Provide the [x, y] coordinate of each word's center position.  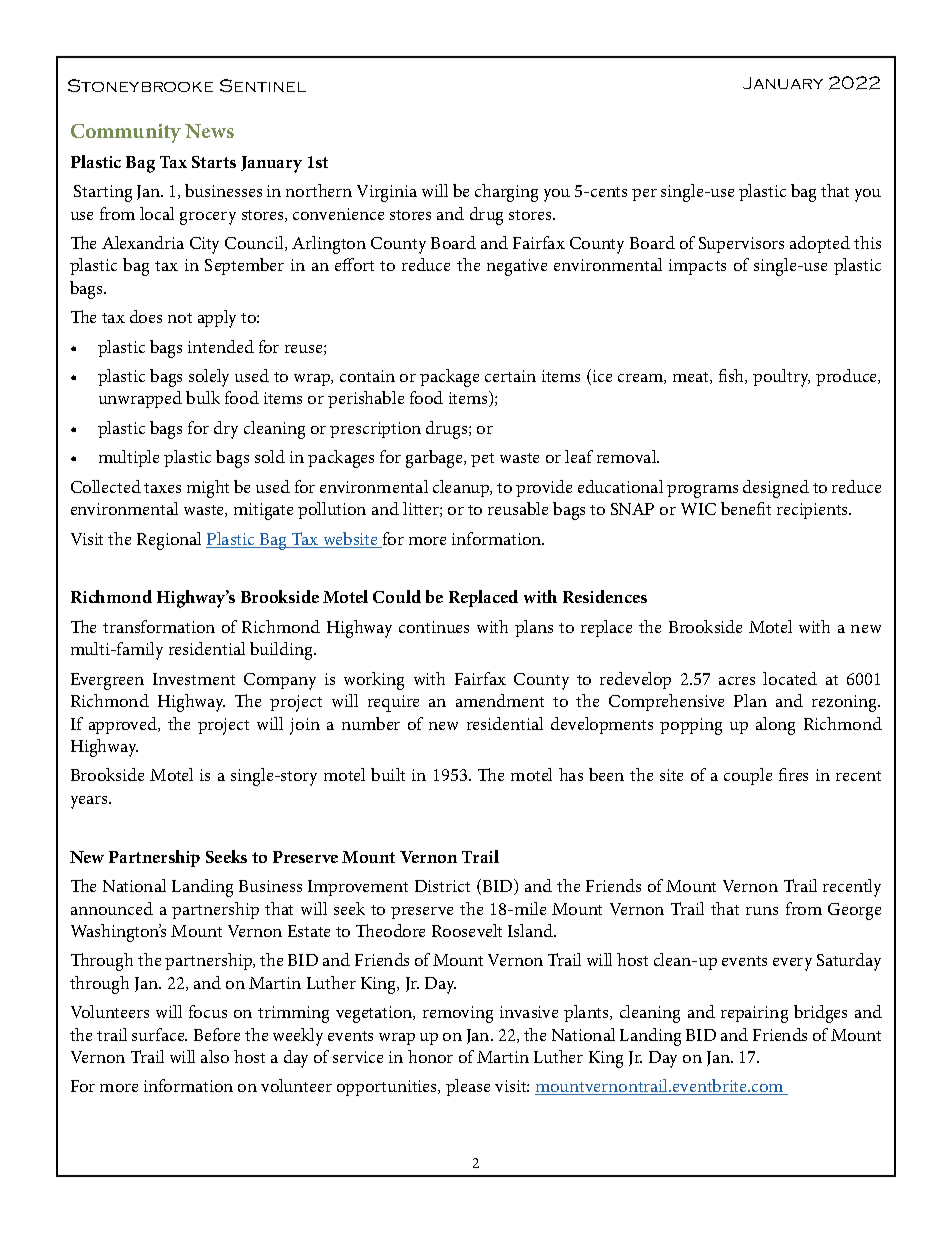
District [442, 886]
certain [510, 376]
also [215, 1056]
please [468, 1087]
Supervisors [741, 245]
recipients [814, 511]
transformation [159, 626]
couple [748, 776]
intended [221, 346]
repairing [754, 1014]
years [90, 802]
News [209, 131]
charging [506, 193]
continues [434, 627]
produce [848, 377]
